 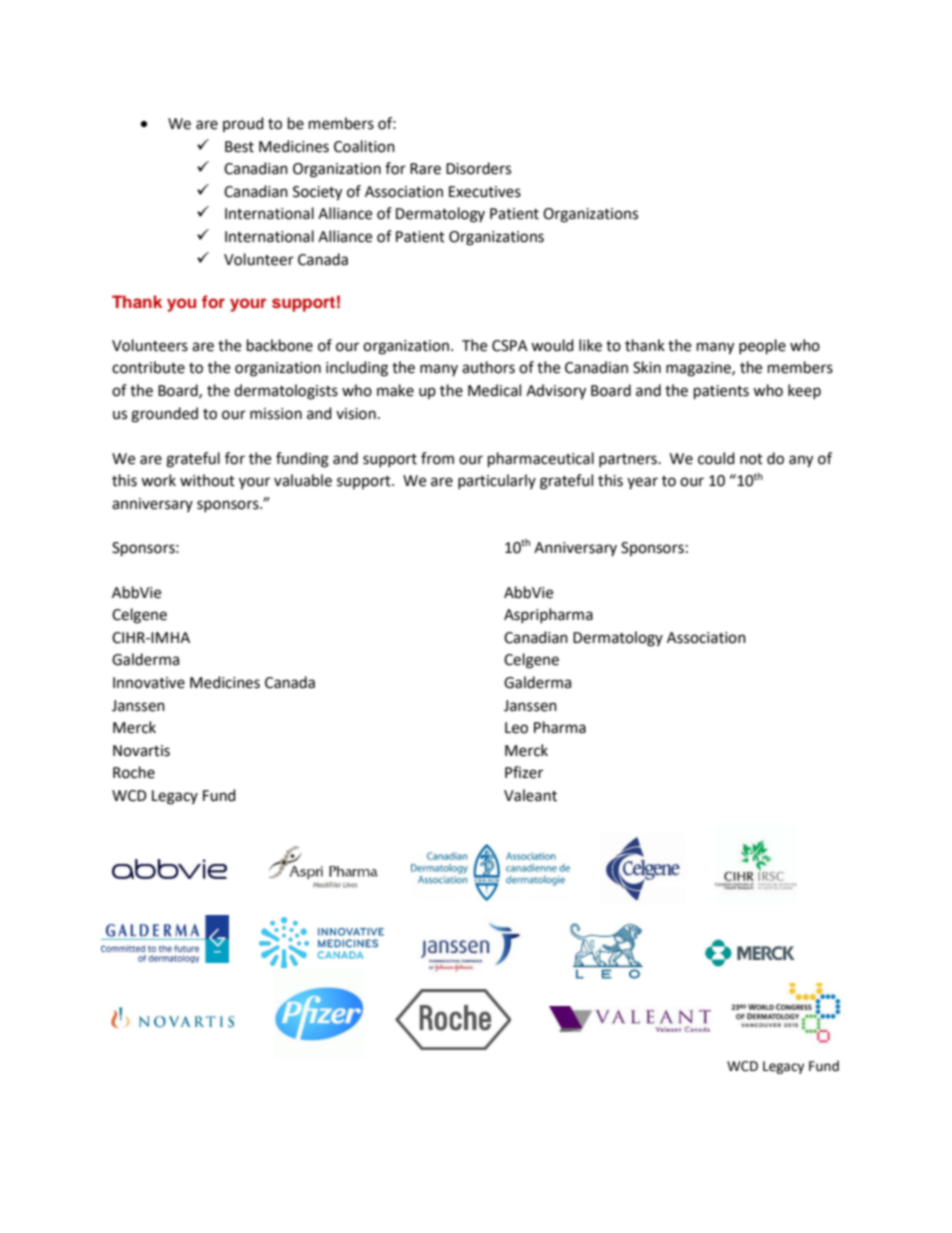 What do you see at coordinates (716, 458) in the screenshot?
I see `could` at bounding box center [716, 458].
